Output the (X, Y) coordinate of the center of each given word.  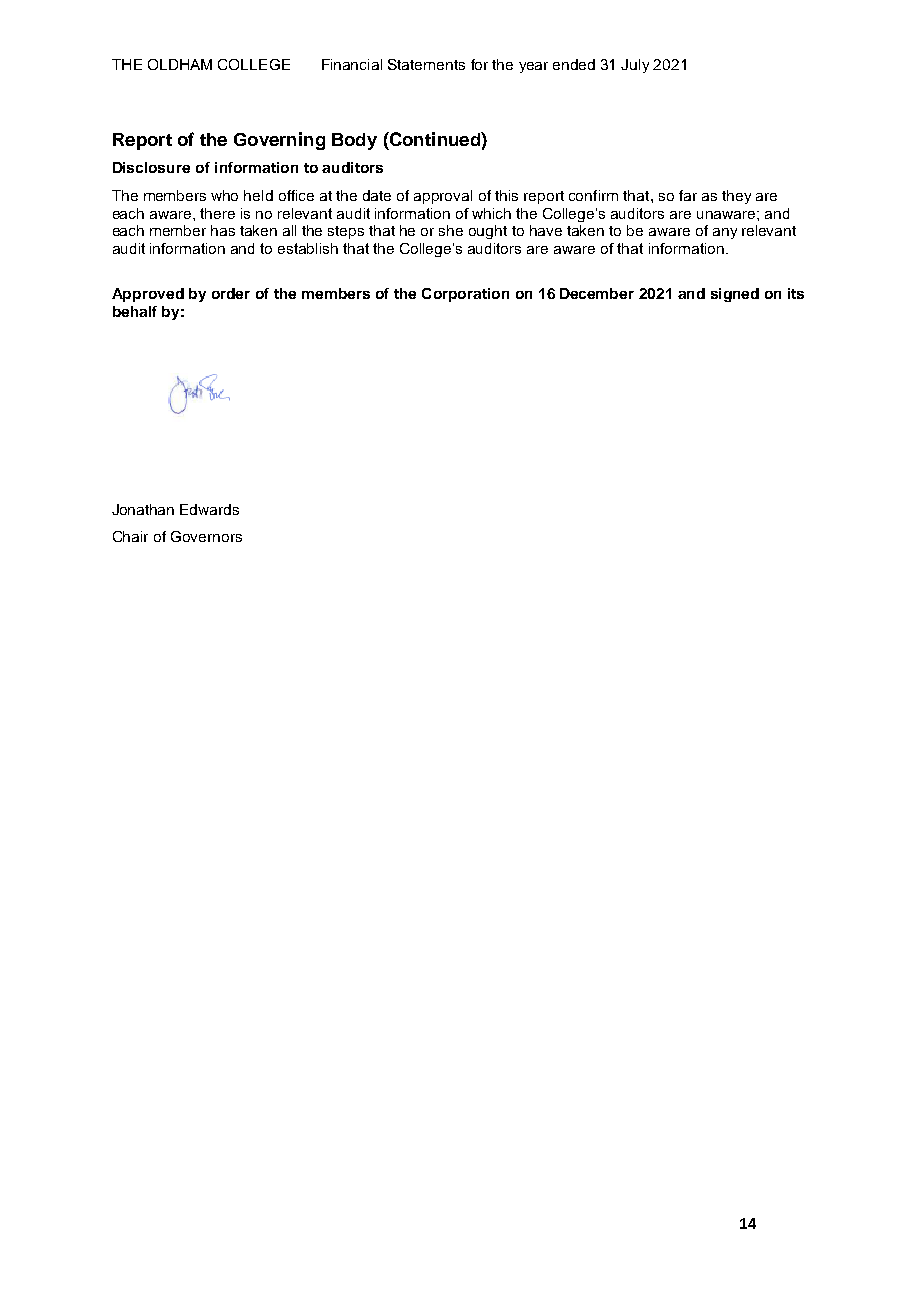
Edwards (209, 509)
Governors (206, 536)
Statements (426, 64)
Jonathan (143, 509)
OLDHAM (180, 64)
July (635, 66)
